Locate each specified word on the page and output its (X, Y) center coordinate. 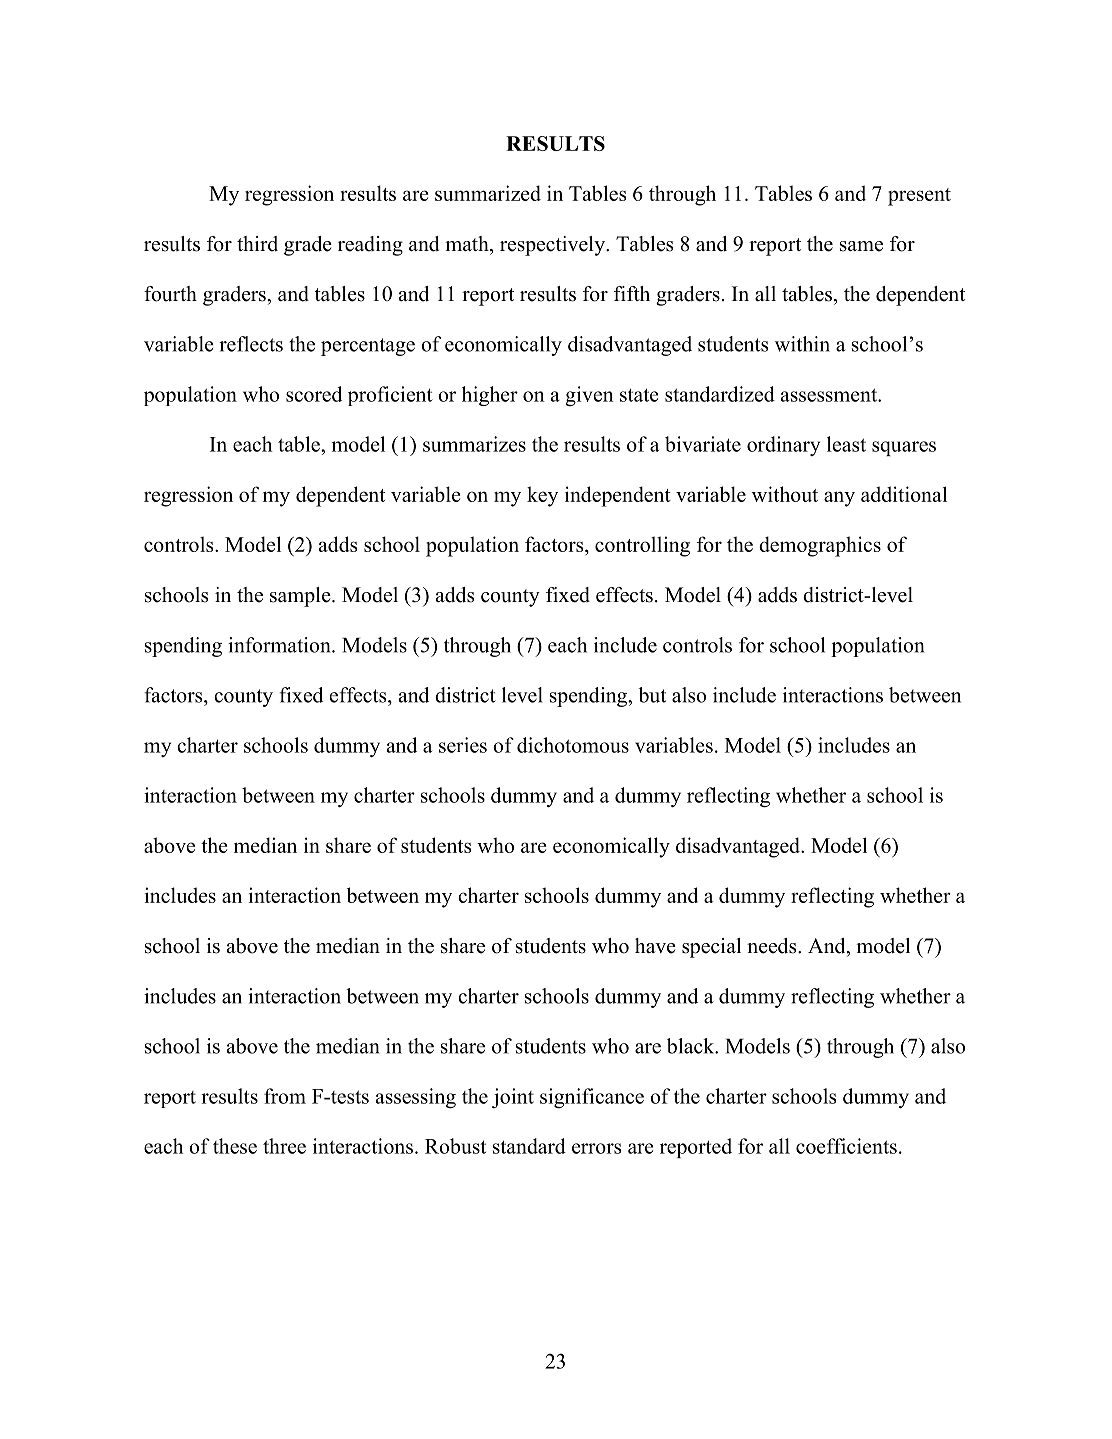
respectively (553, 246)
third (257, 244)
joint (513, 1098)
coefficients (846, 1146)
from (285, 1096)
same (861, 246)
